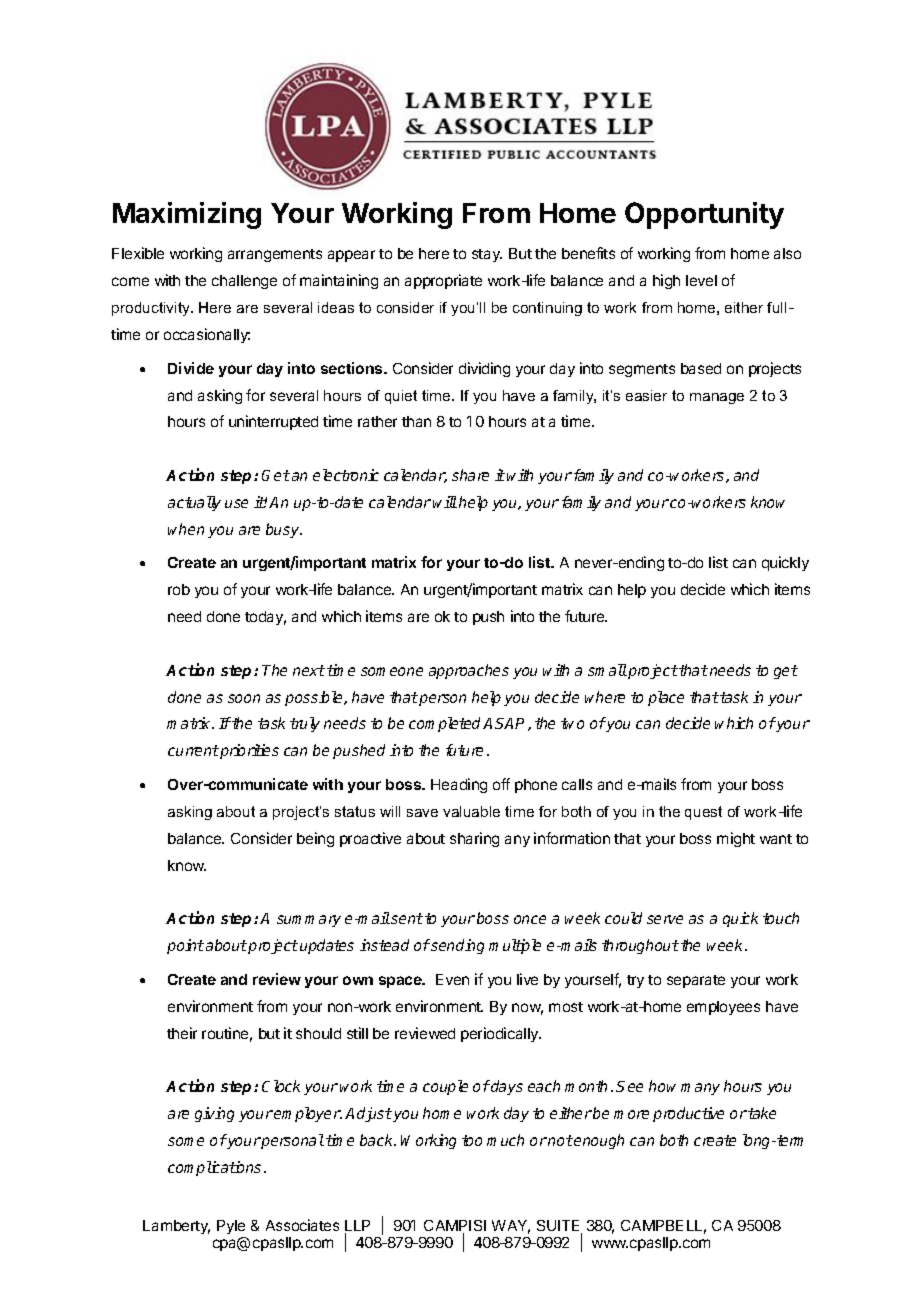 This screenshot has height=1308, width=924. What do you see at coordinates (472, 1140) in the screenshot?
I see `too` at bounding box center [472, 1140].
